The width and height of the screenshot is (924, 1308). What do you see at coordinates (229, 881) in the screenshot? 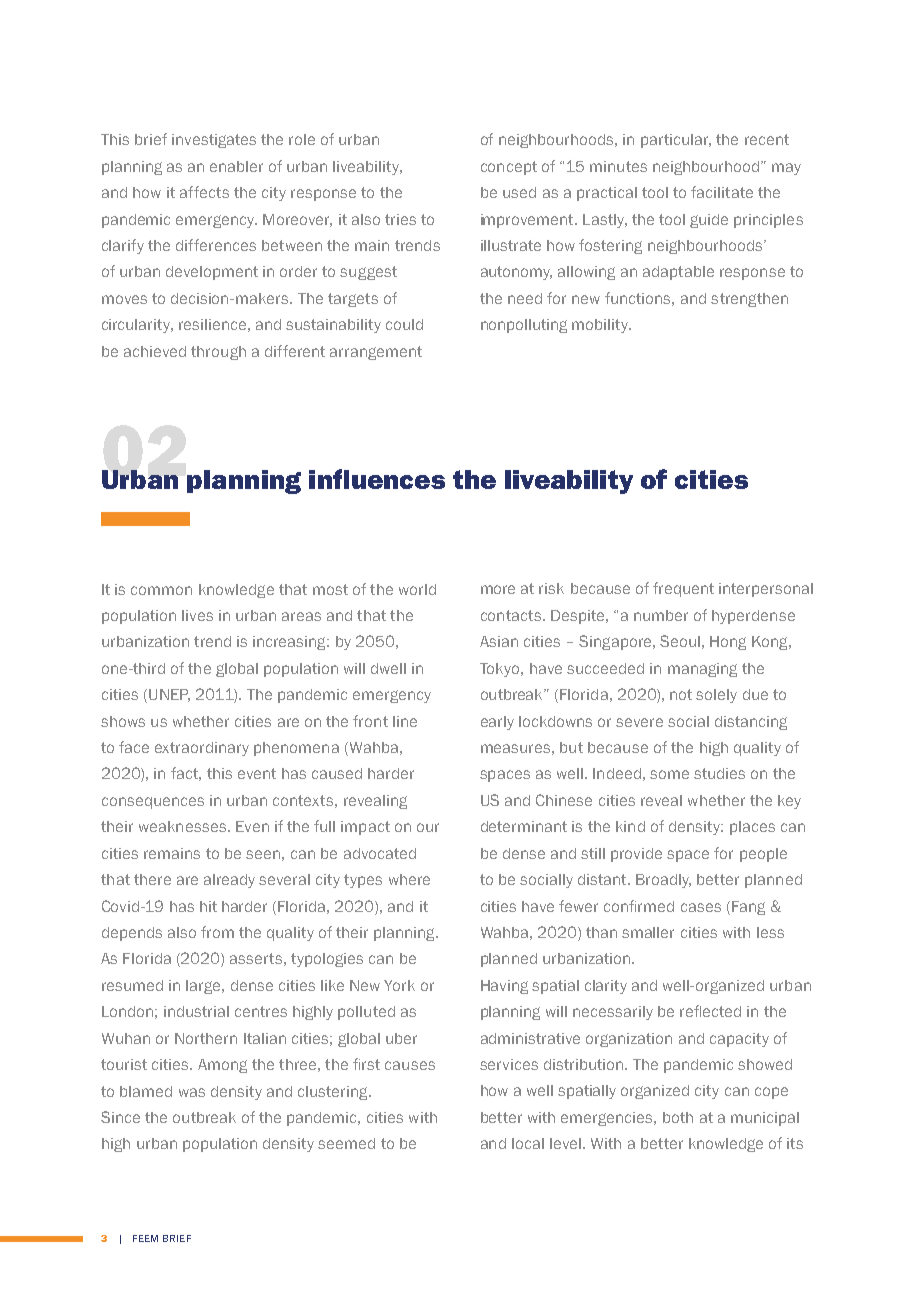
I see `already` at bounding box center [229, 881].
